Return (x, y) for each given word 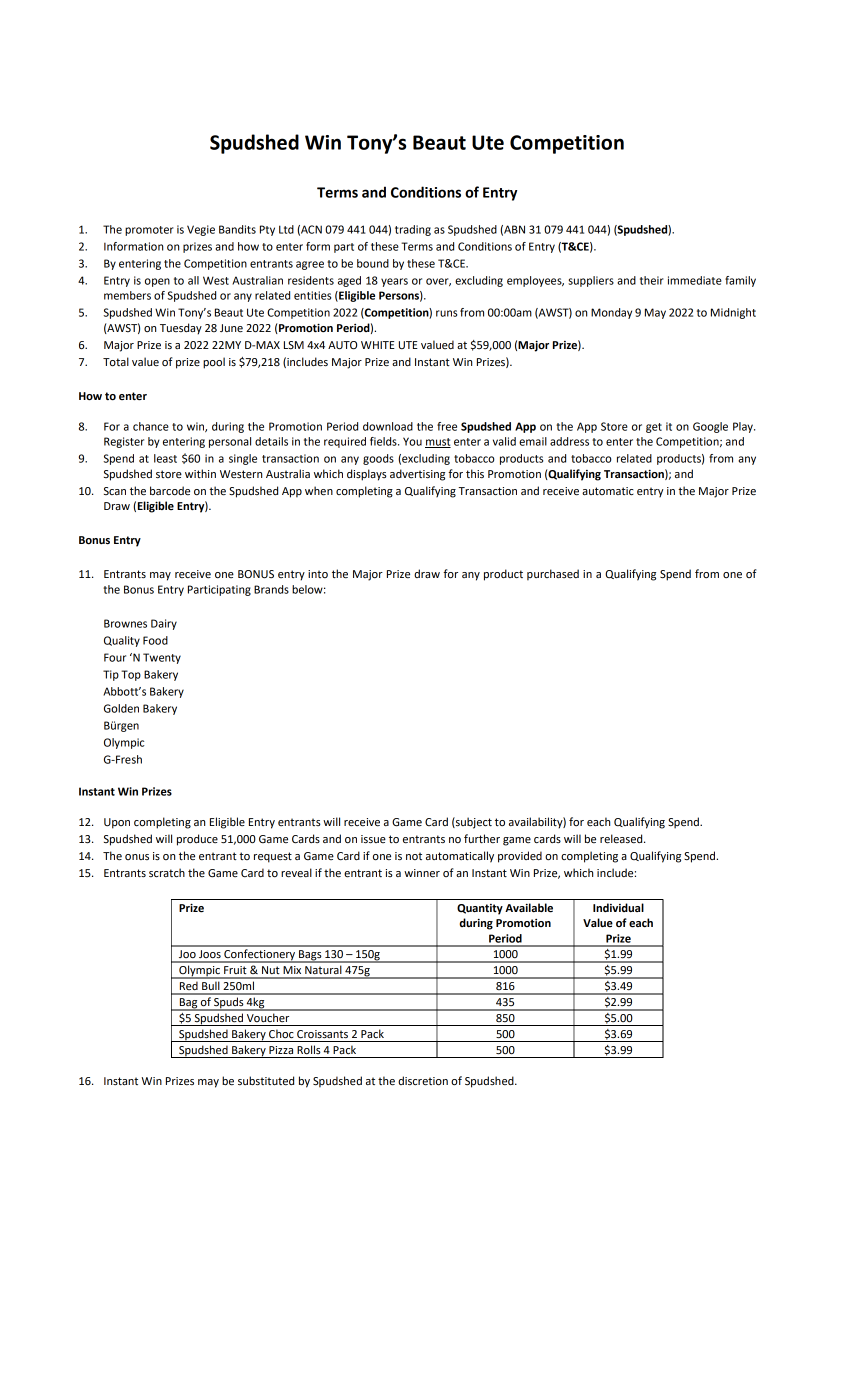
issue (373, 839)
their (652, 280)
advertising (417, 475)
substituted (266, 1081)
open (157, 282)
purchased (553, 575)
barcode (170, 490)
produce (197, 840)
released (622, 839)
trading (413, 230)
